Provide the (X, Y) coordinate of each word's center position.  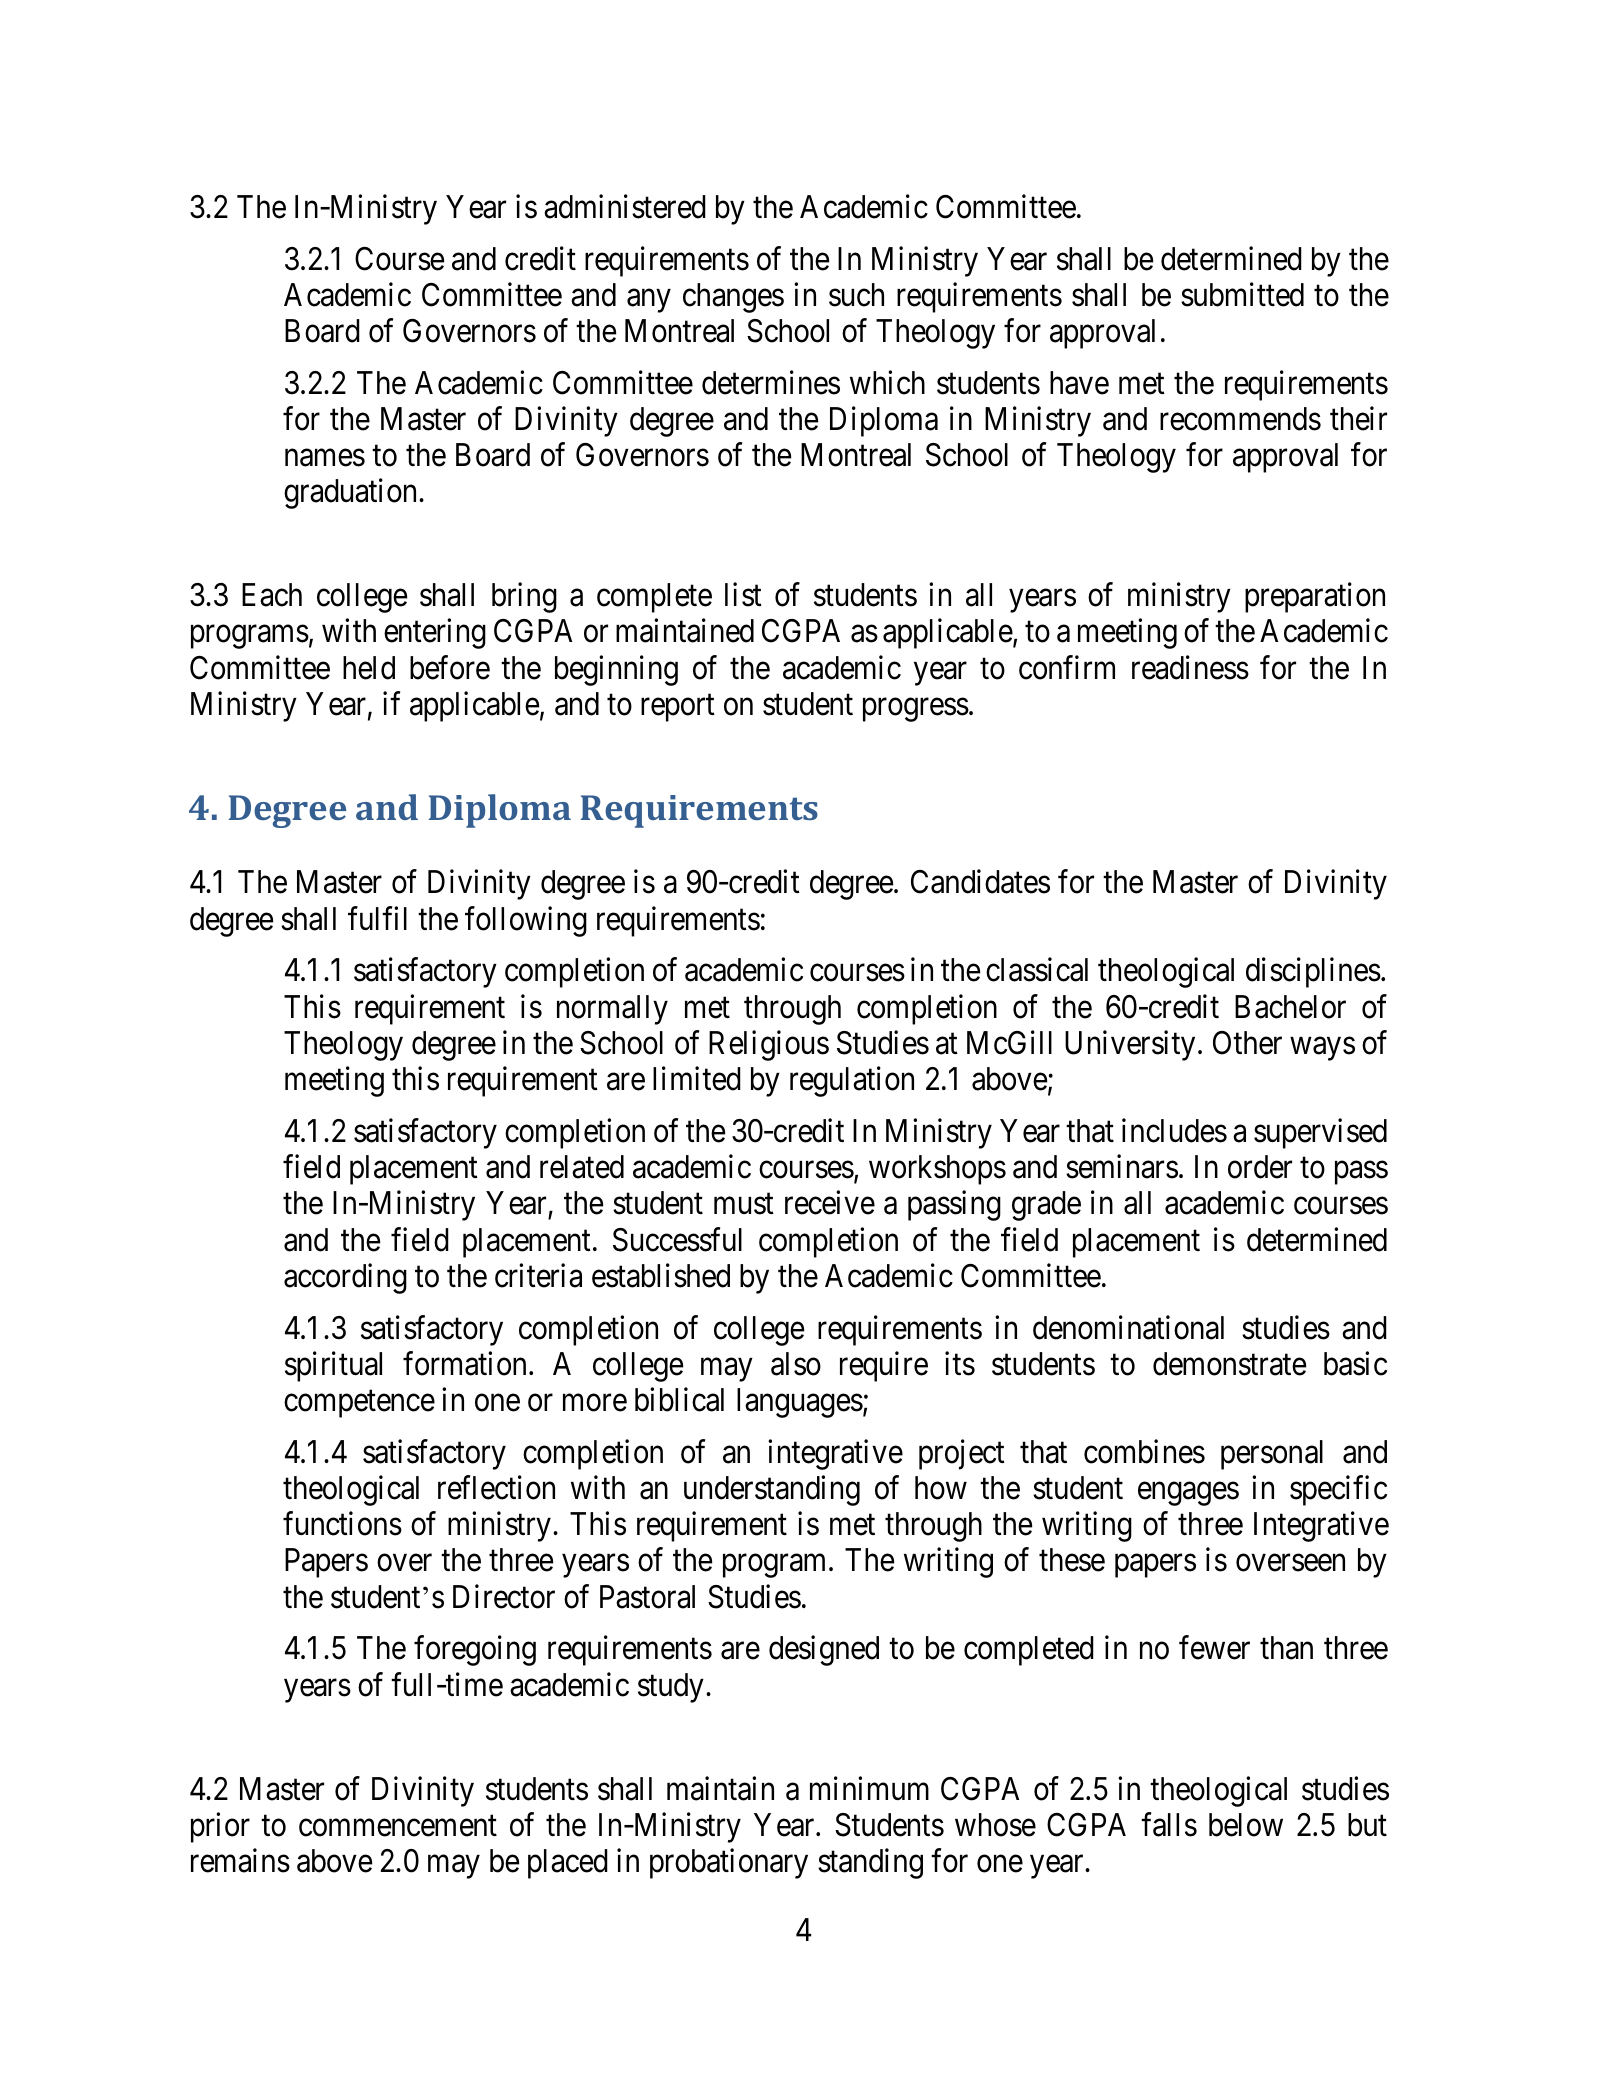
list (743, 595)
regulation (852, 1082)
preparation (1315, 598)
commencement (398, 1826)
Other (1247, 1043)
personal (1272, 1455)
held (369, 668)
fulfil (377, 918)
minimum (869, 1788)
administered (625, 206)
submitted (1242, 294)
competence (359, 1404)
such (856, 295)
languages (800, 1403)
